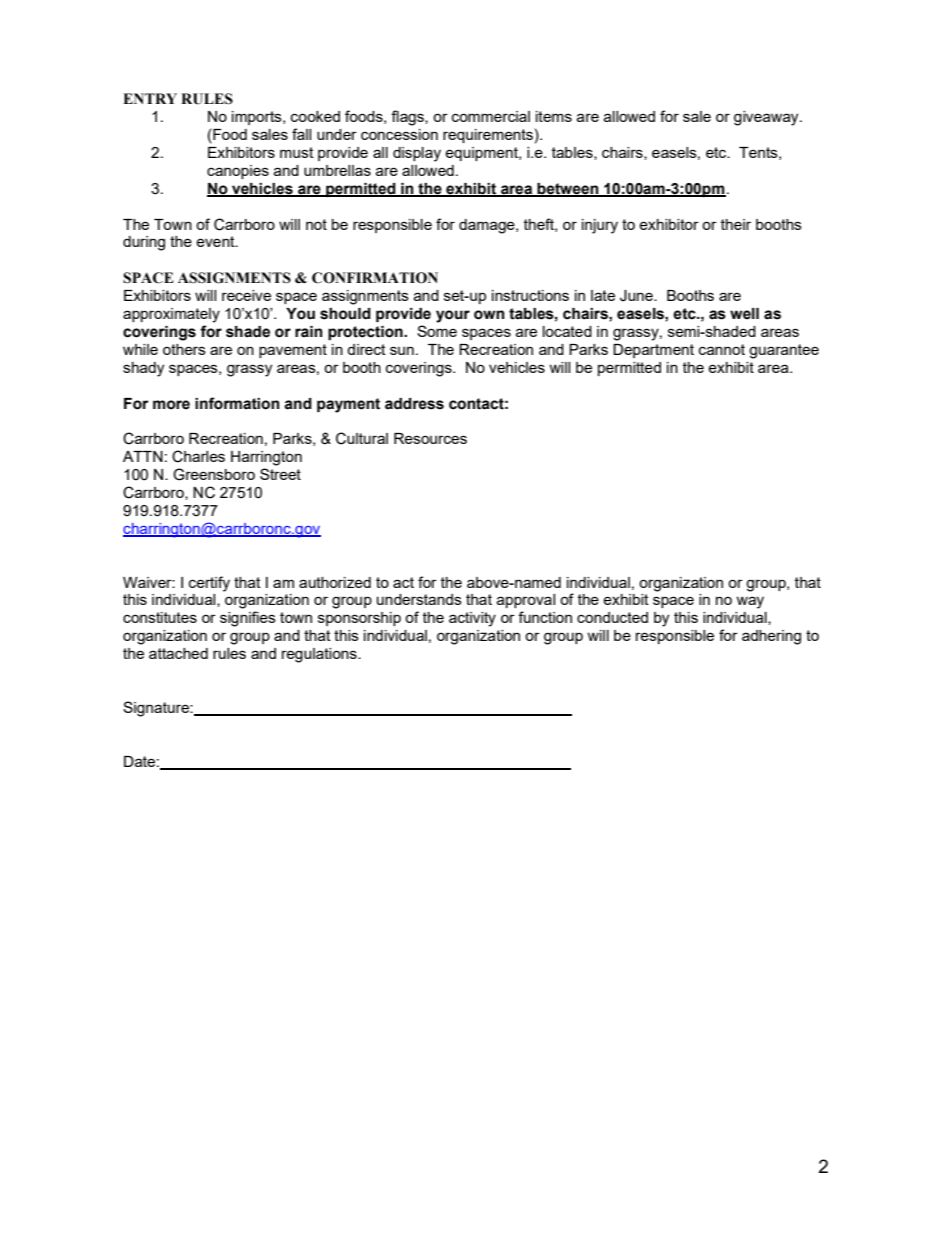 Image resolution: width=952 pixels, height=1233 pixels. I want to click on imports, so click(258, 118).
